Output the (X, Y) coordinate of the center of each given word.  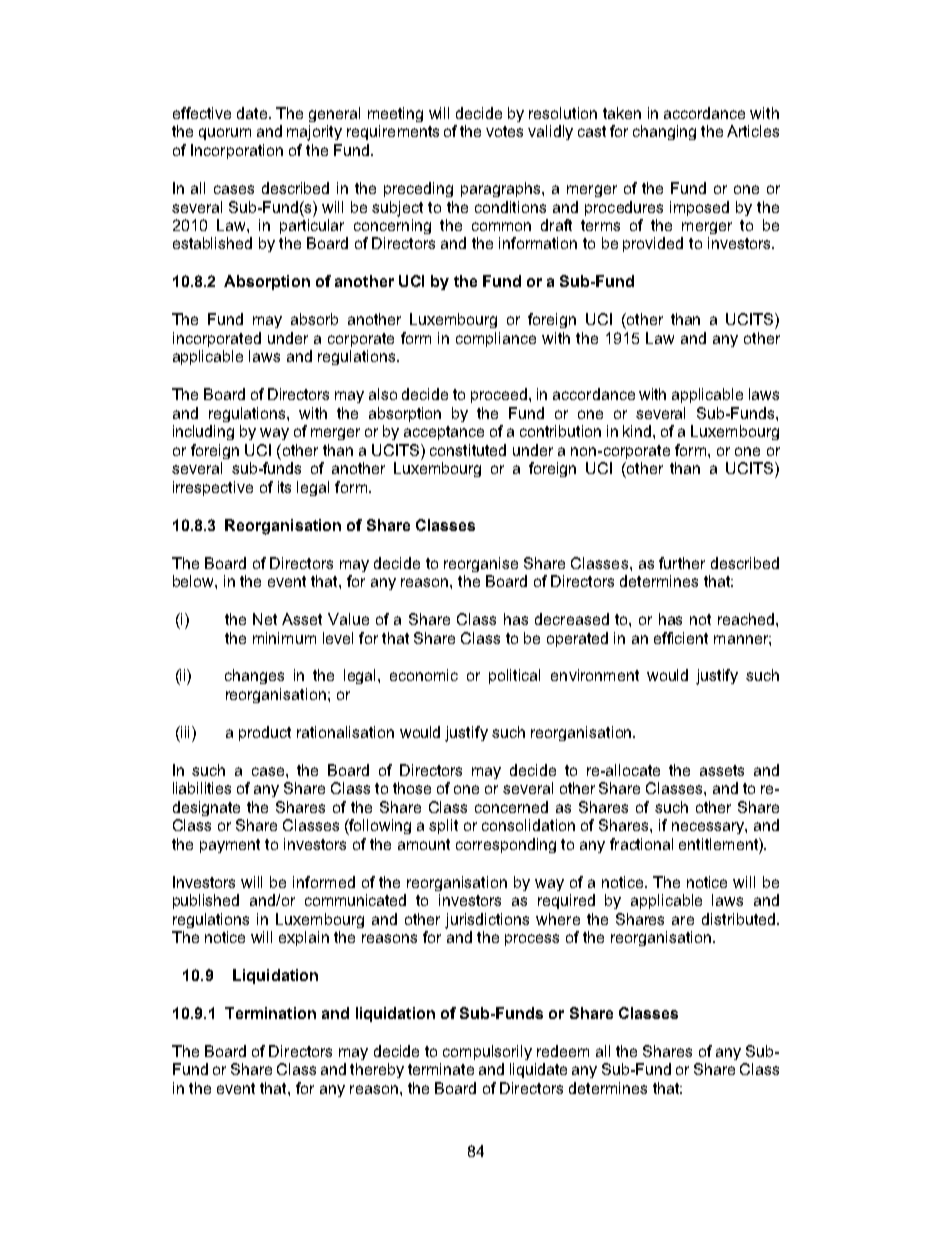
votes (504, 131)
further (682, 563)
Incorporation (237, 151)
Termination (270, 1013)
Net (265, 619)
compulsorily (487, 1052)
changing (664, 132)
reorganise (481, 564)
